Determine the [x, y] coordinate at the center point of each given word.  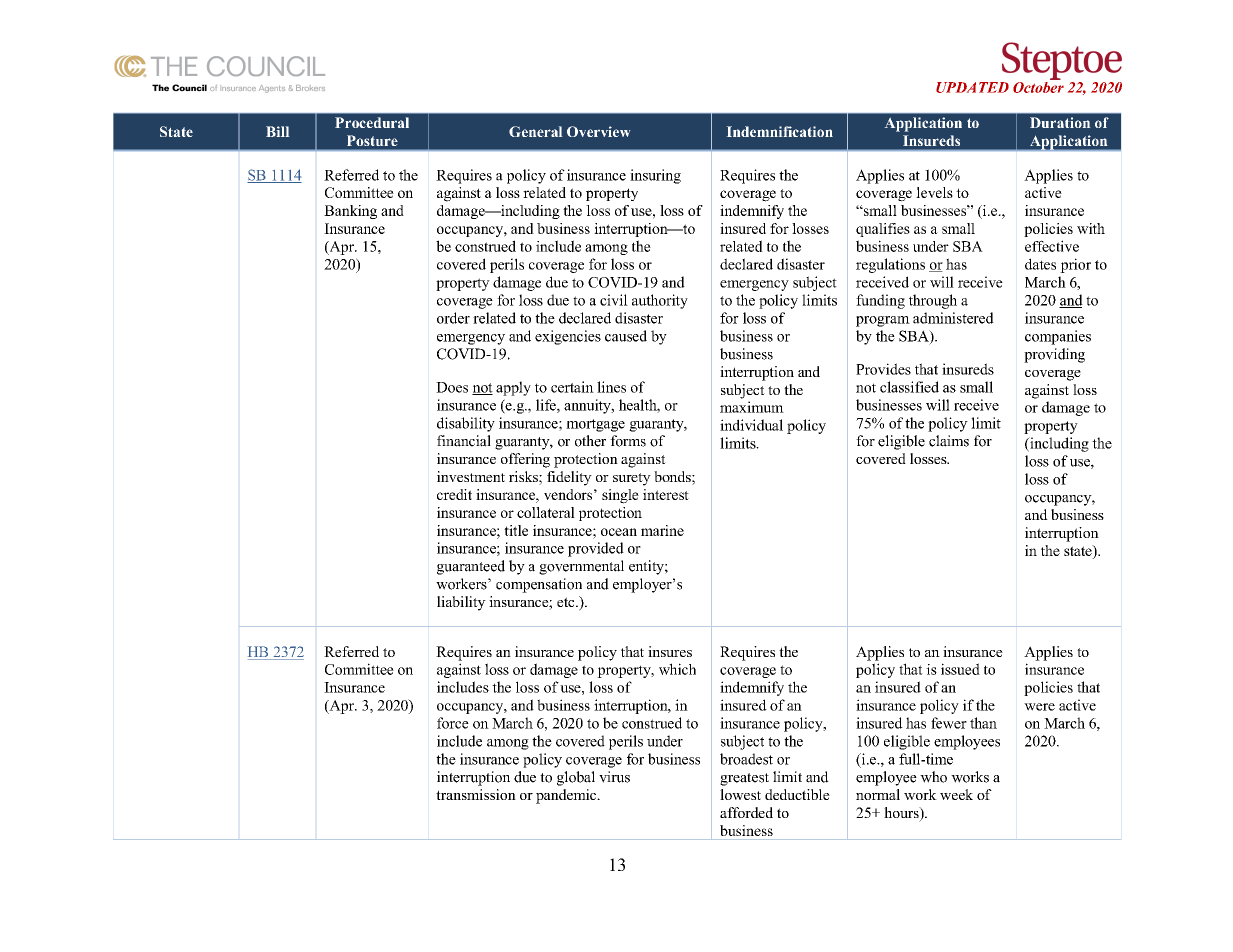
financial [464, 441]
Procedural [372, 122]
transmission [476, 794]
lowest [740, 794]
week [956, 794]
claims [949, 441]
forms [628, 441]
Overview [598, 131]
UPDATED [972, 87]
